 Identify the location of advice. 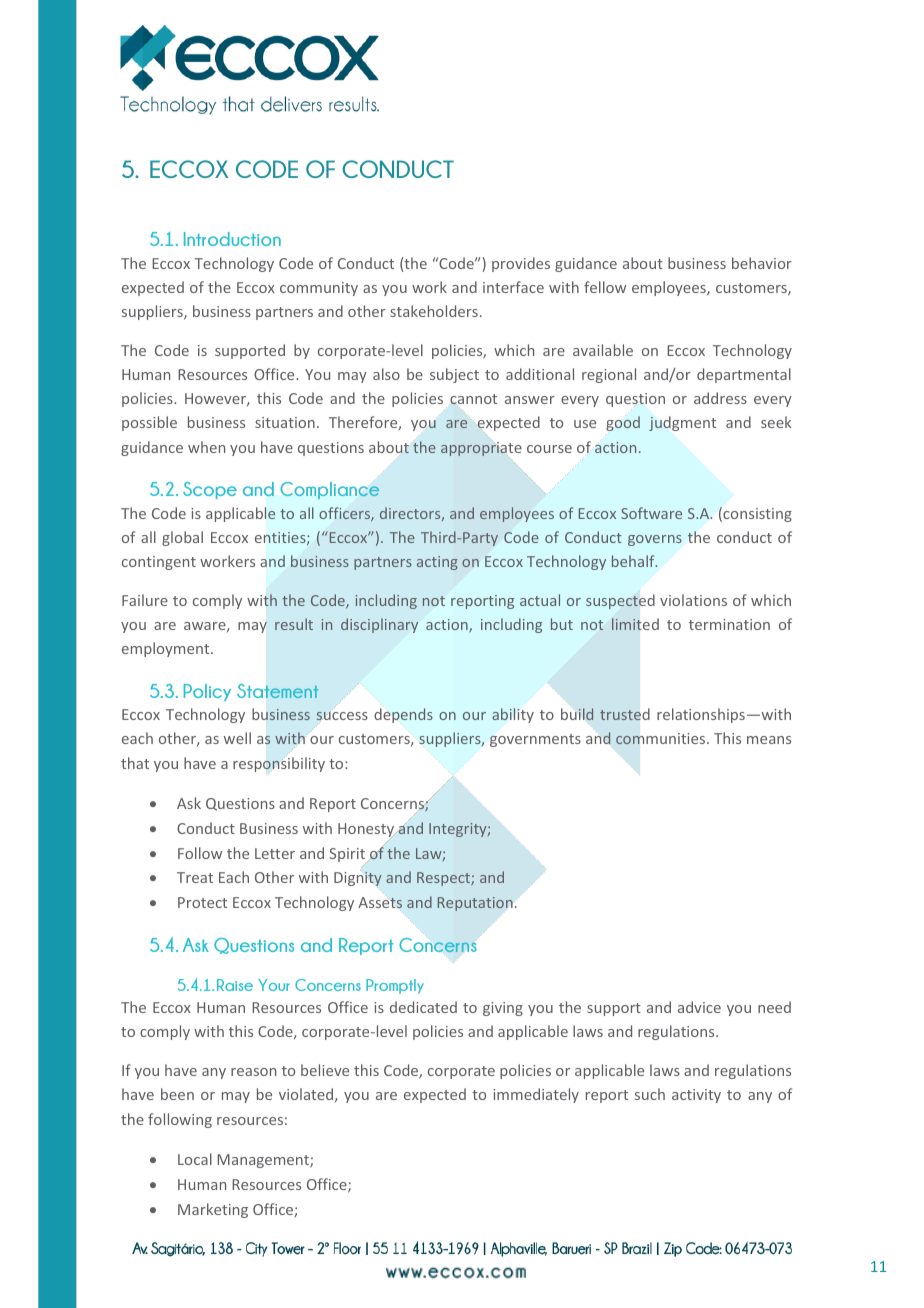
(699, 1007).
